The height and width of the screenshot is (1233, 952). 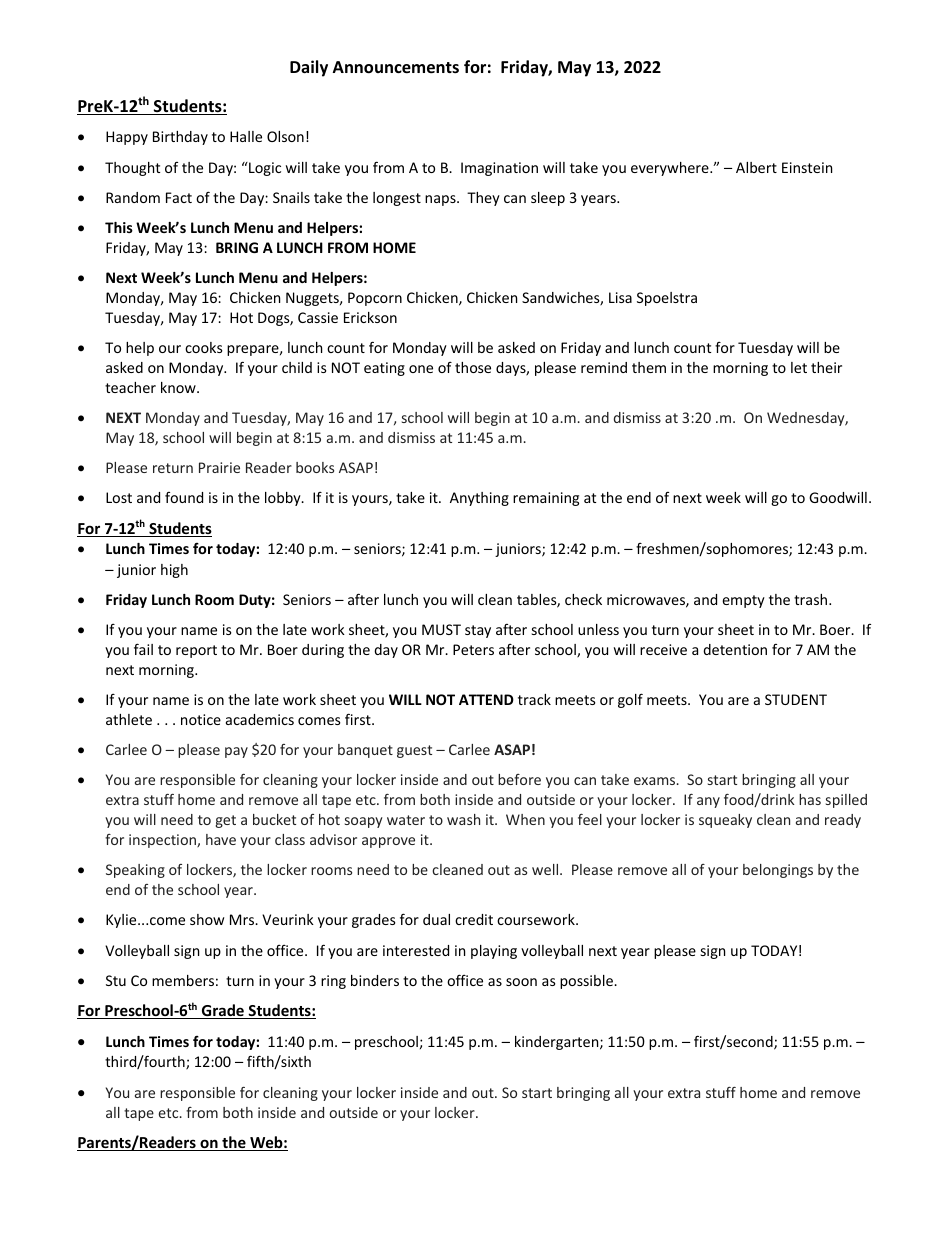 I want to click on those, so click(x=473, y=367).
